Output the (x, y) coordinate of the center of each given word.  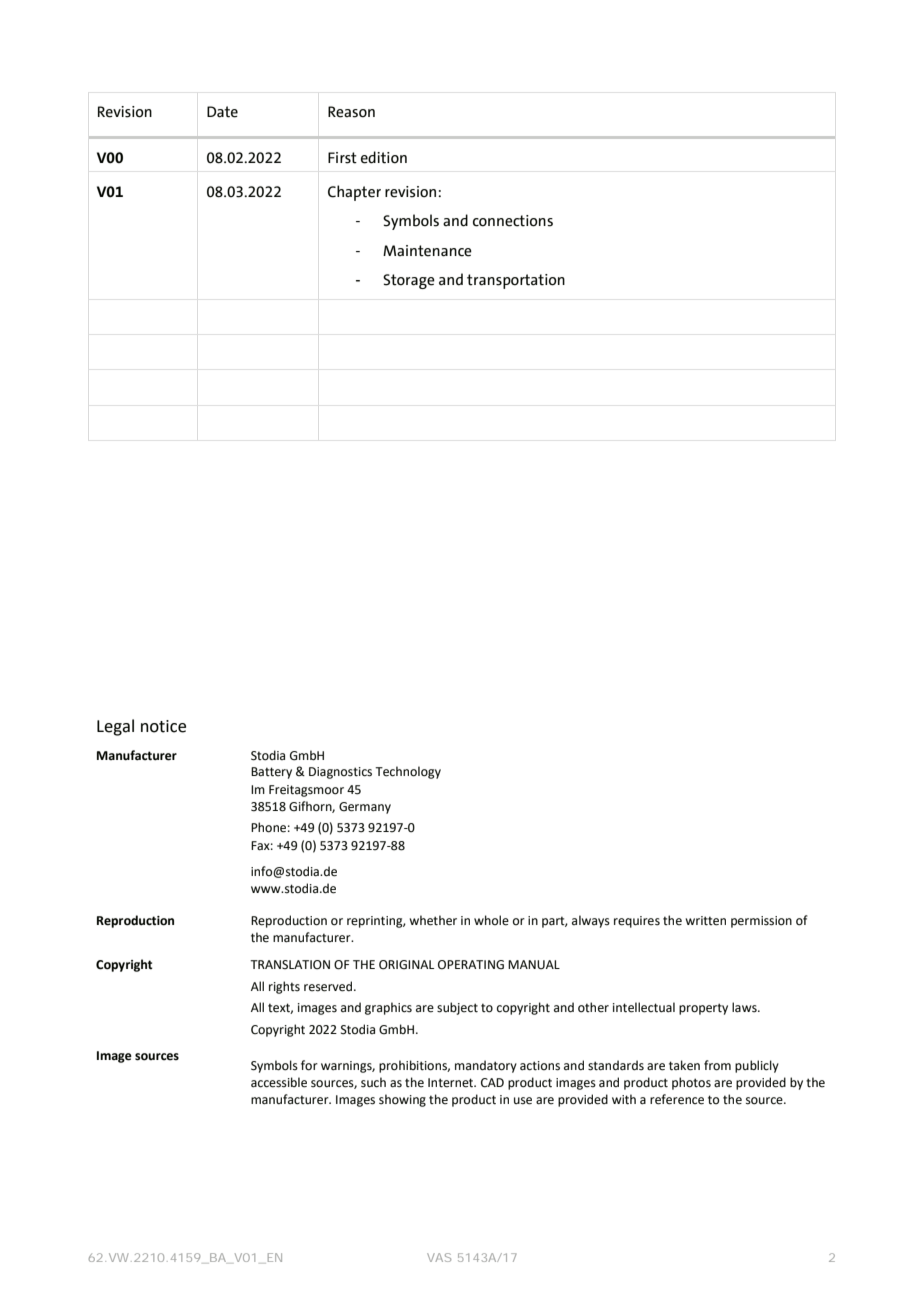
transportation (516, 281)
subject (457, 1008)
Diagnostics (340, 773)
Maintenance (427, 251)
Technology (408, 772)
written (705, 921)
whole (491, 920)
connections (513, 221)
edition (384, 157)
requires (637, 922)
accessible (279, 1082)
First (342, 158)
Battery (271, 773)
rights (284, 987)
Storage (409, 281)
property (703, 1009)
